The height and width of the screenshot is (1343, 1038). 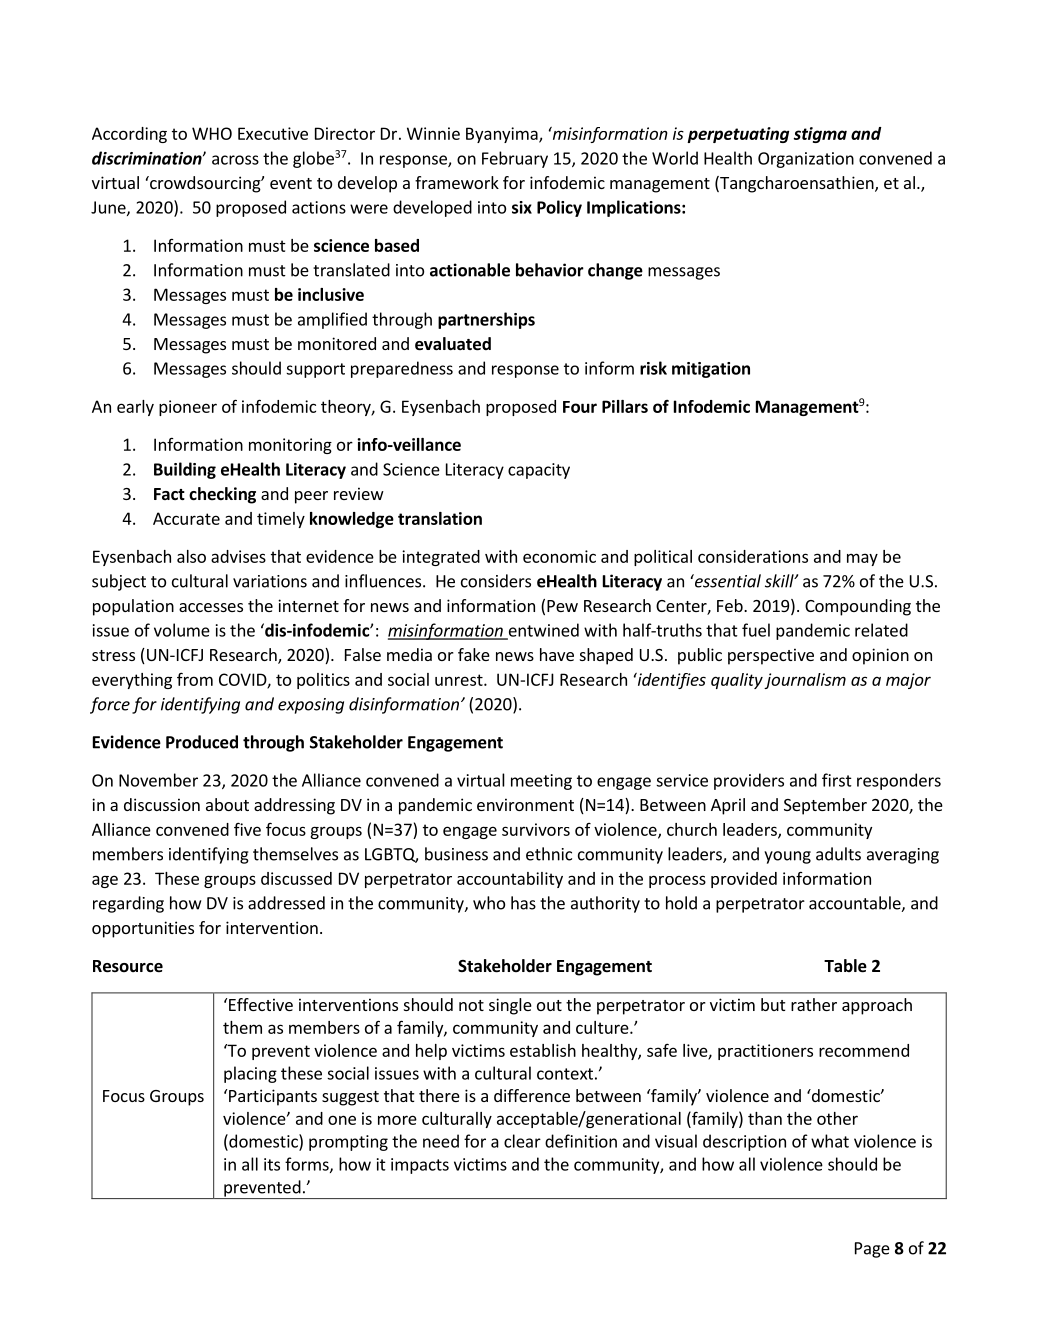 What do you see at coordinates (522, 1141) in the screenshot?
I see `clear` at bounding box center [522, 1141].
